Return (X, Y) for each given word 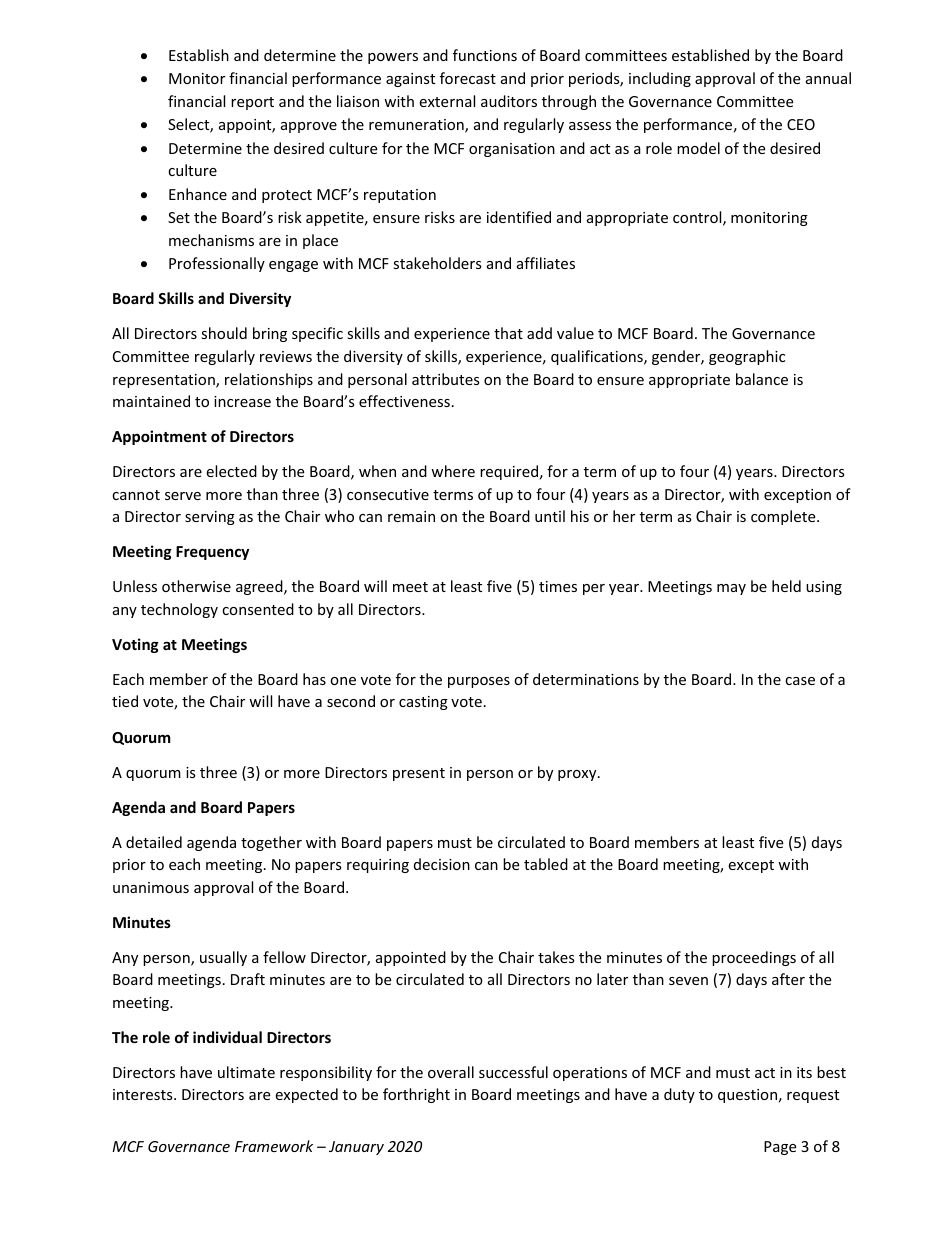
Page (780, 1148)
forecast (468, 78)
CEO (801, 124)
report (252, 103)
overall (451, 1072)
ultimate (246, 1072)
